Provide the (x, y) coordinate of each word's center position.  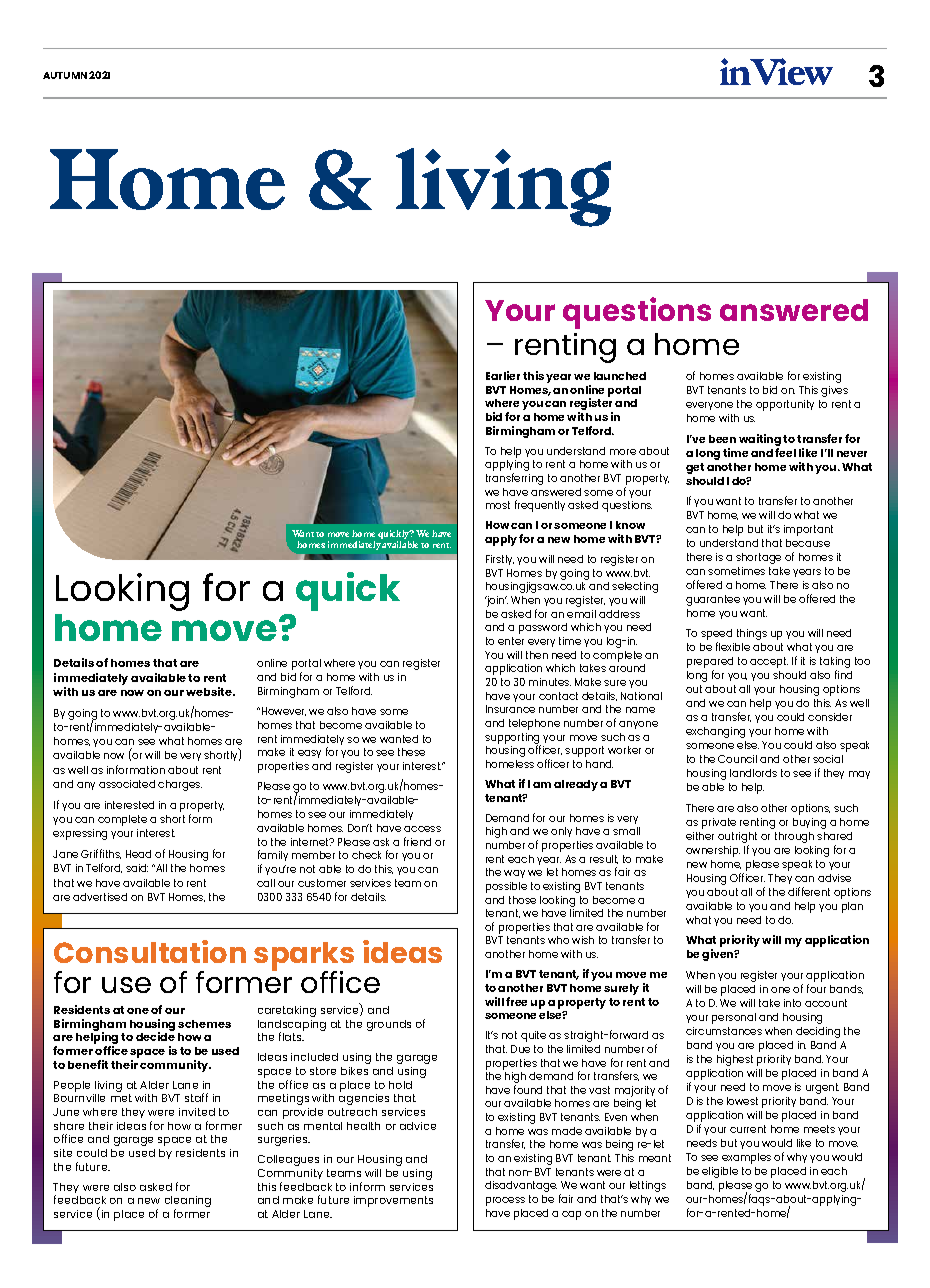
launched (620, 376)
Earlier (503, 375)
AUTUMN (65, 75)
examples (746, 1158)
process (505, 1201)
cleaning (188, 1203)
